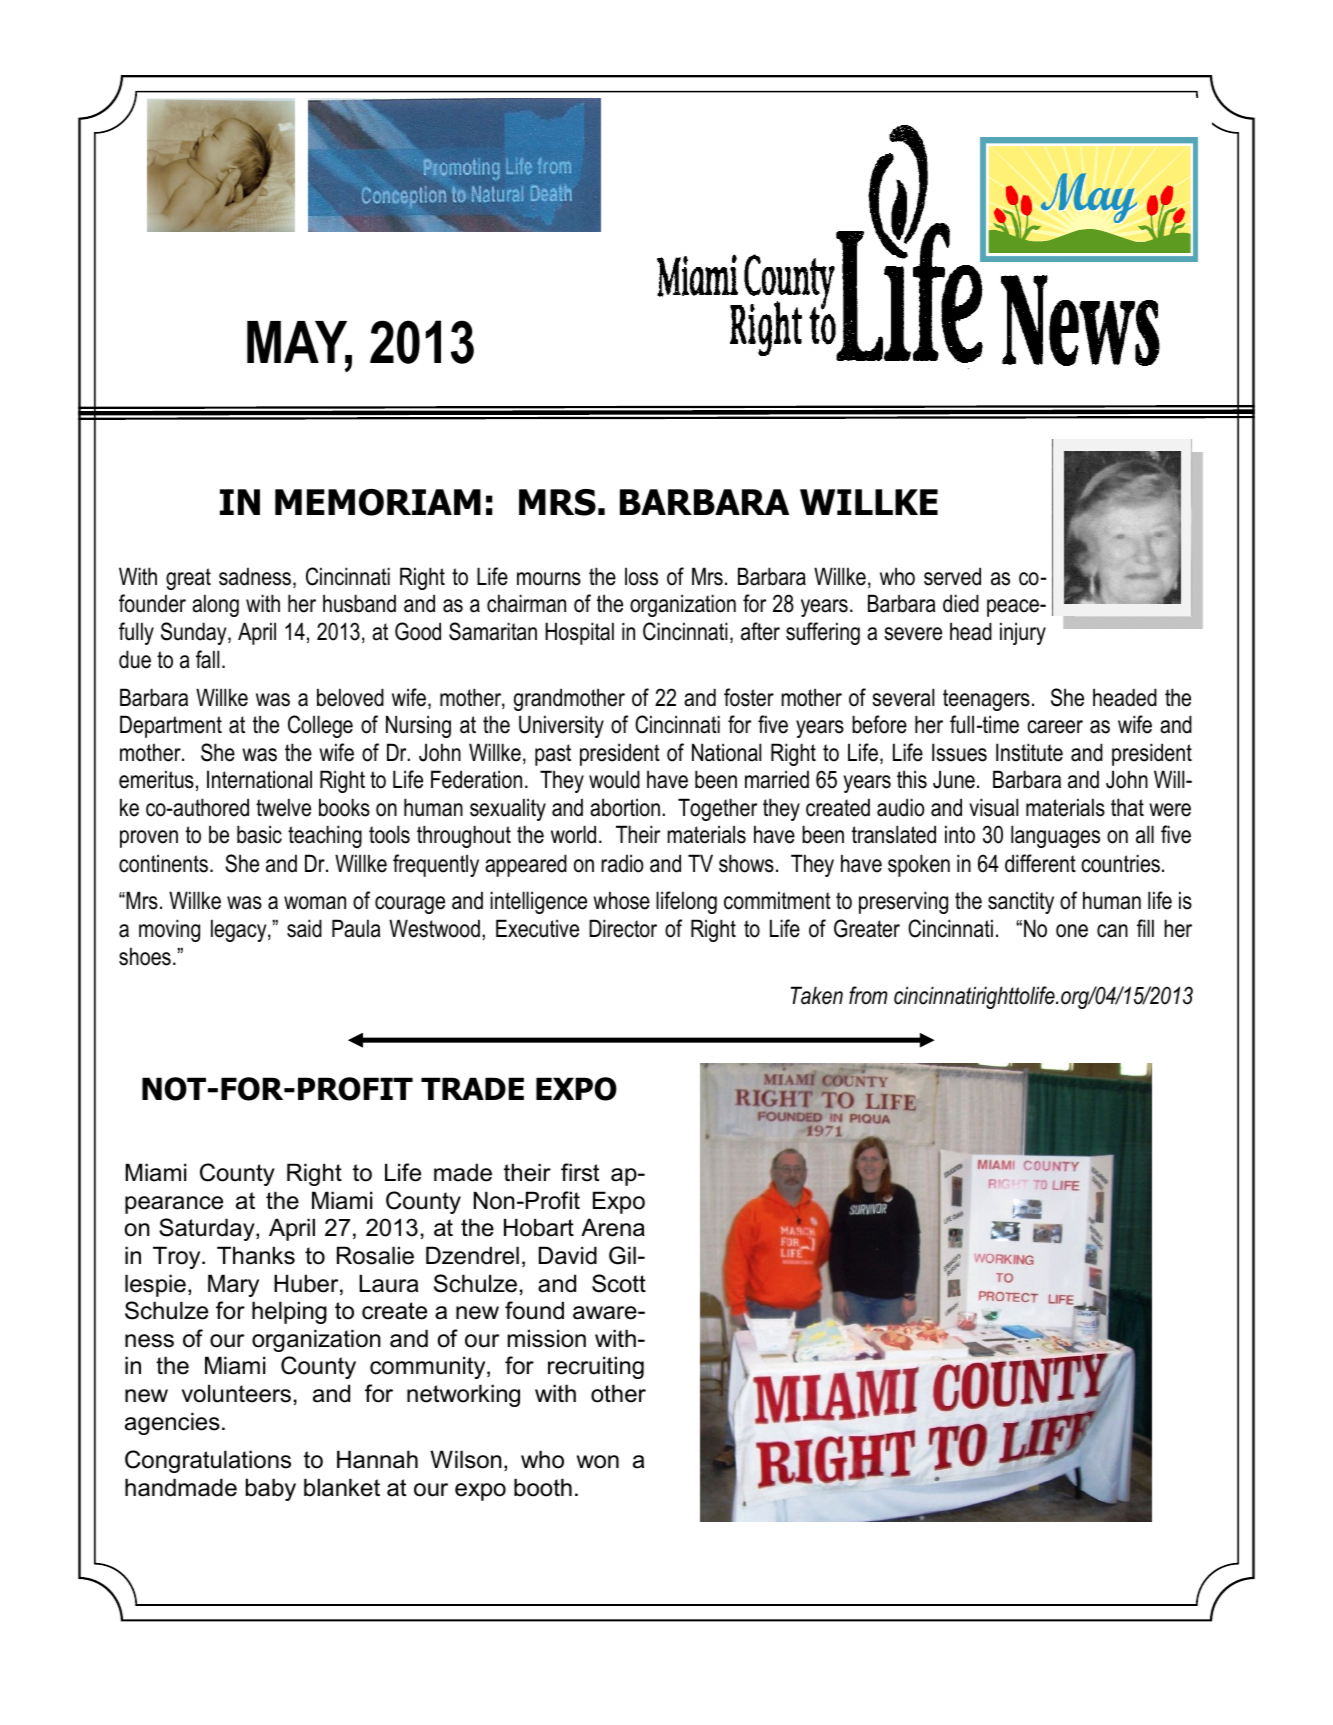 The width and height of the screenshot is (1333, 1725). I want to click on career, so click(1055, 727).
